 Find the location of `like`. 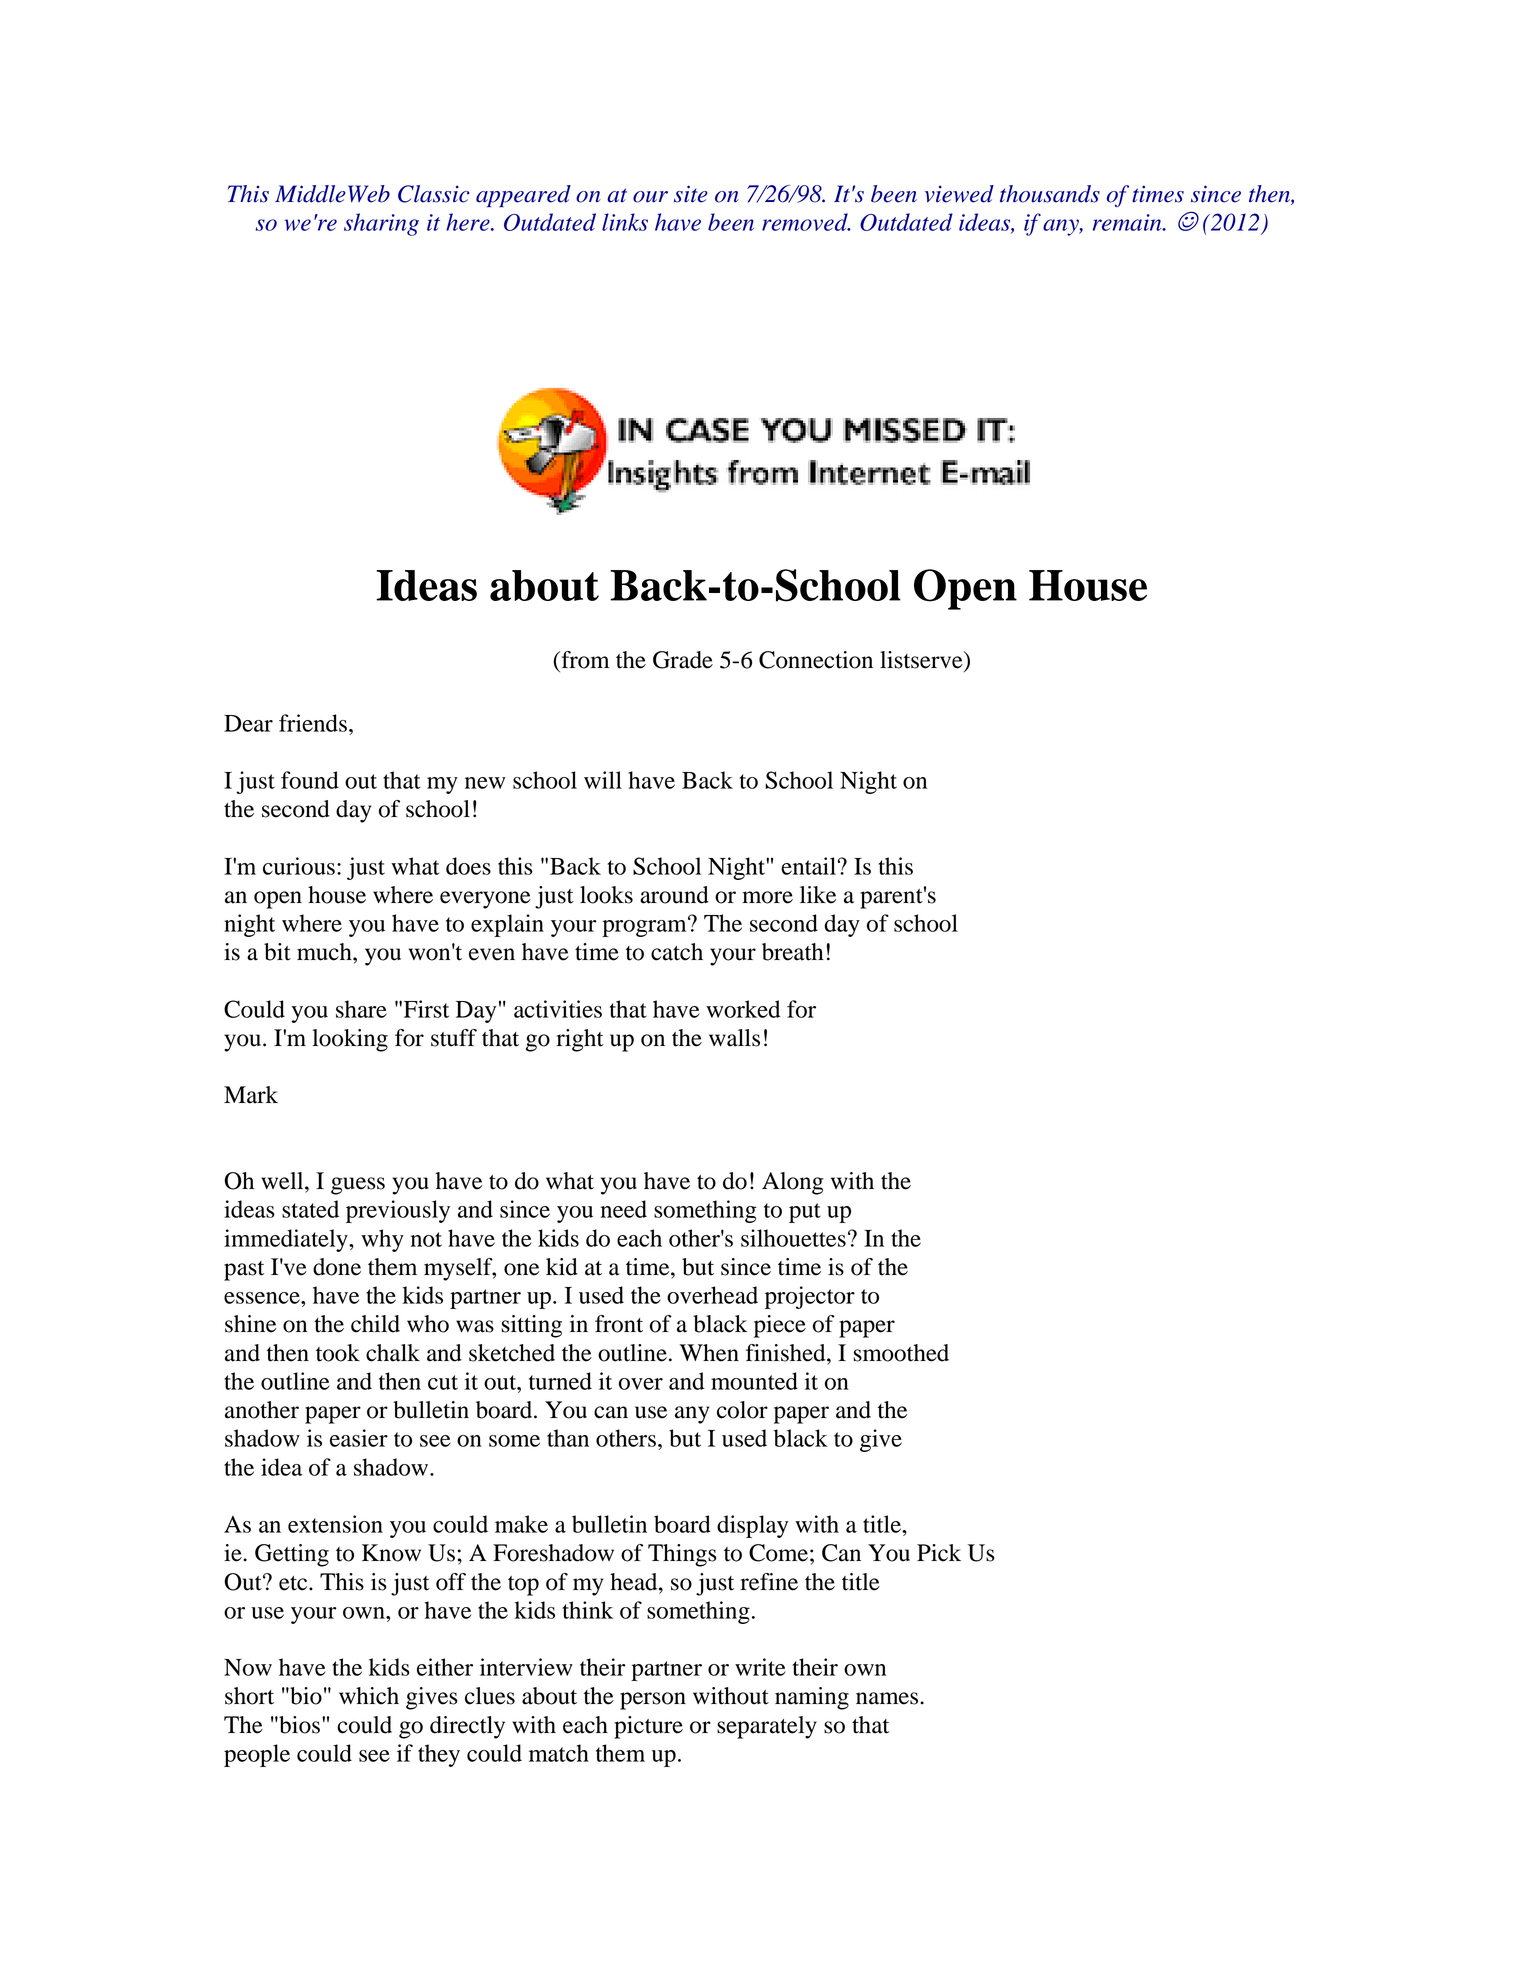

like is located at coordinates (818, 895).
